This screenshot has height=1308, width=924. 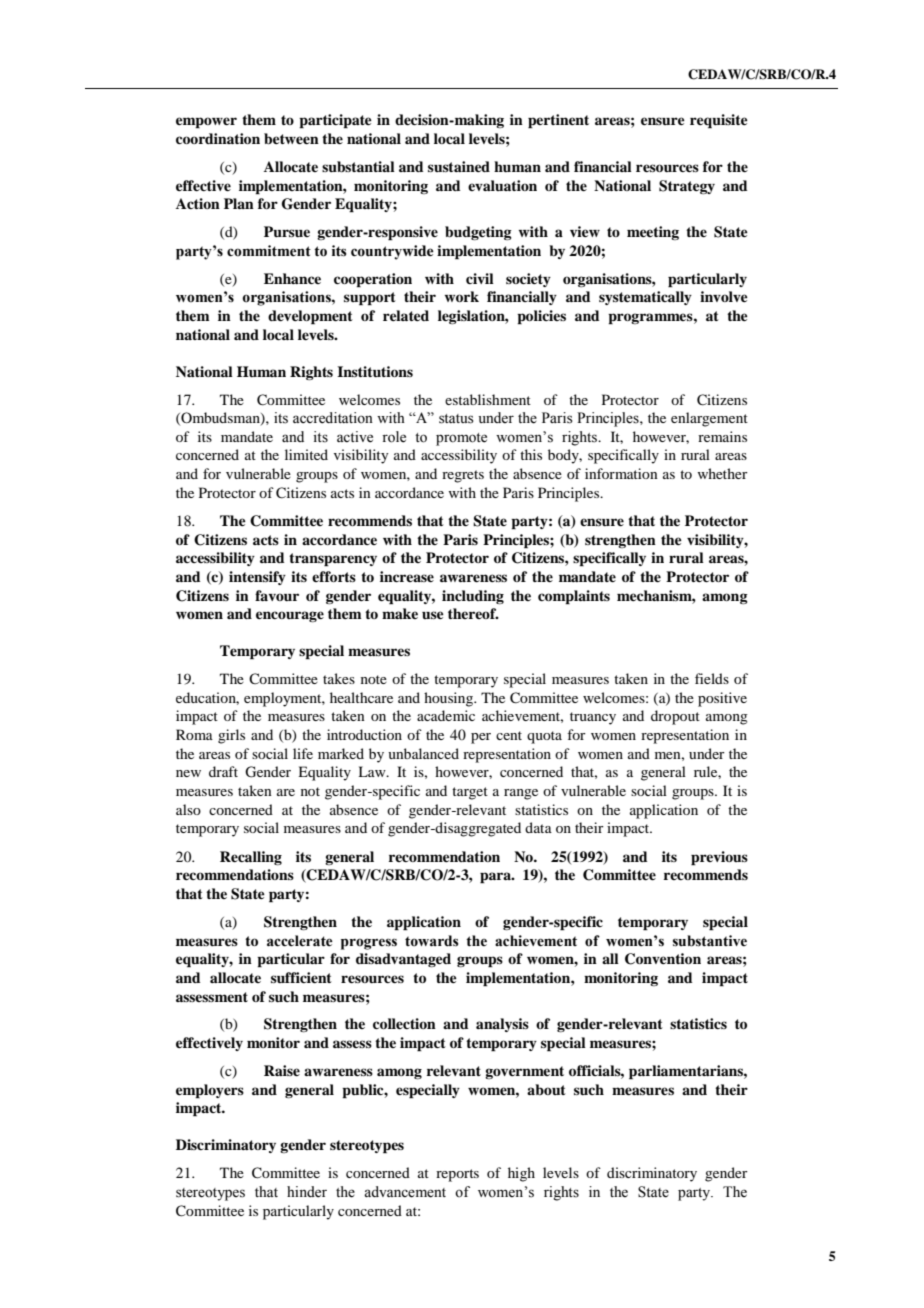 What do you see at coordinates (459, 166) in the screenshot?
I see `sustained` at bounding box center [459, 166].
